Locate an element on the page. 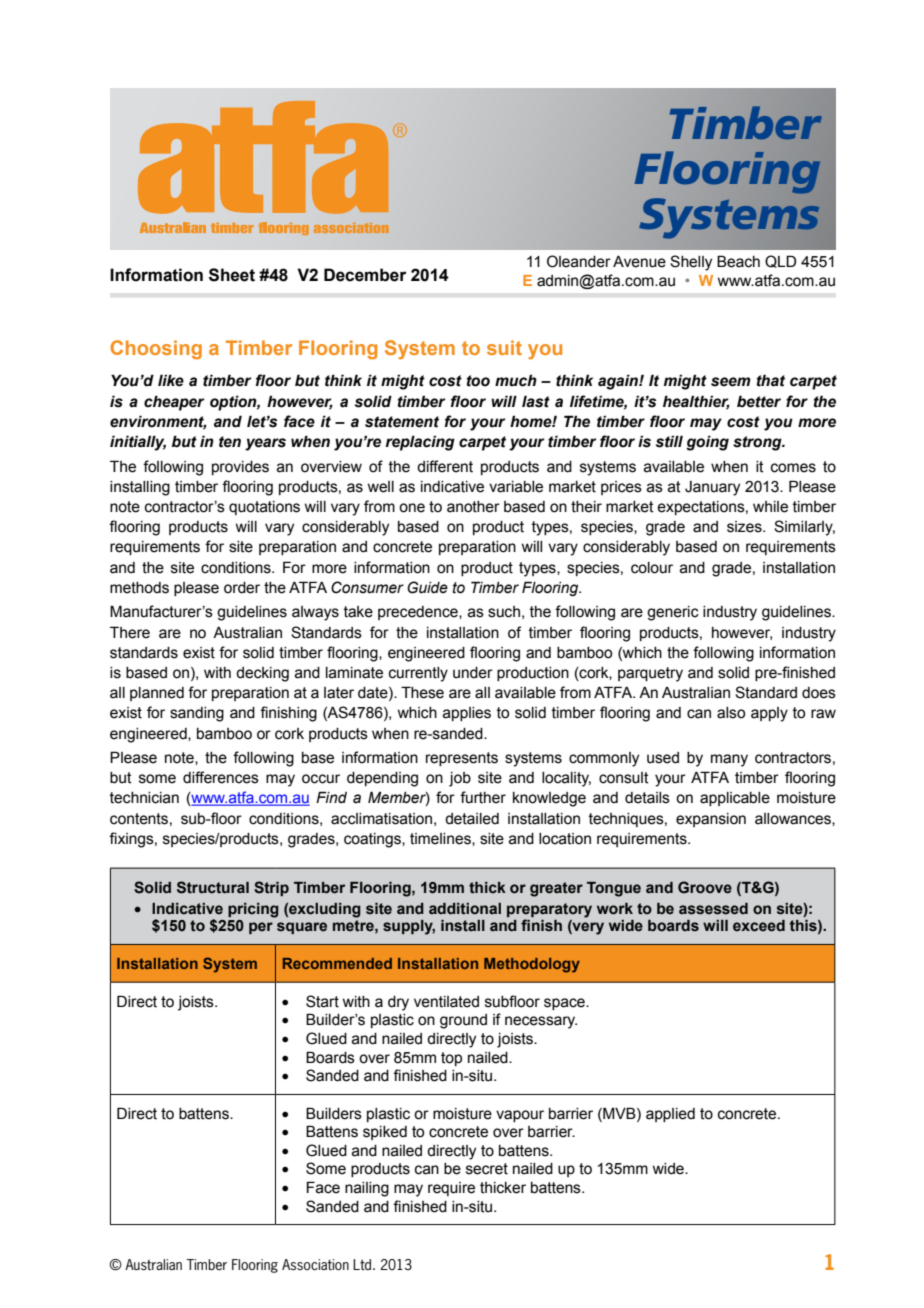 This page has height=1308, width=924. exceed is located at coordinates (759, 926).
